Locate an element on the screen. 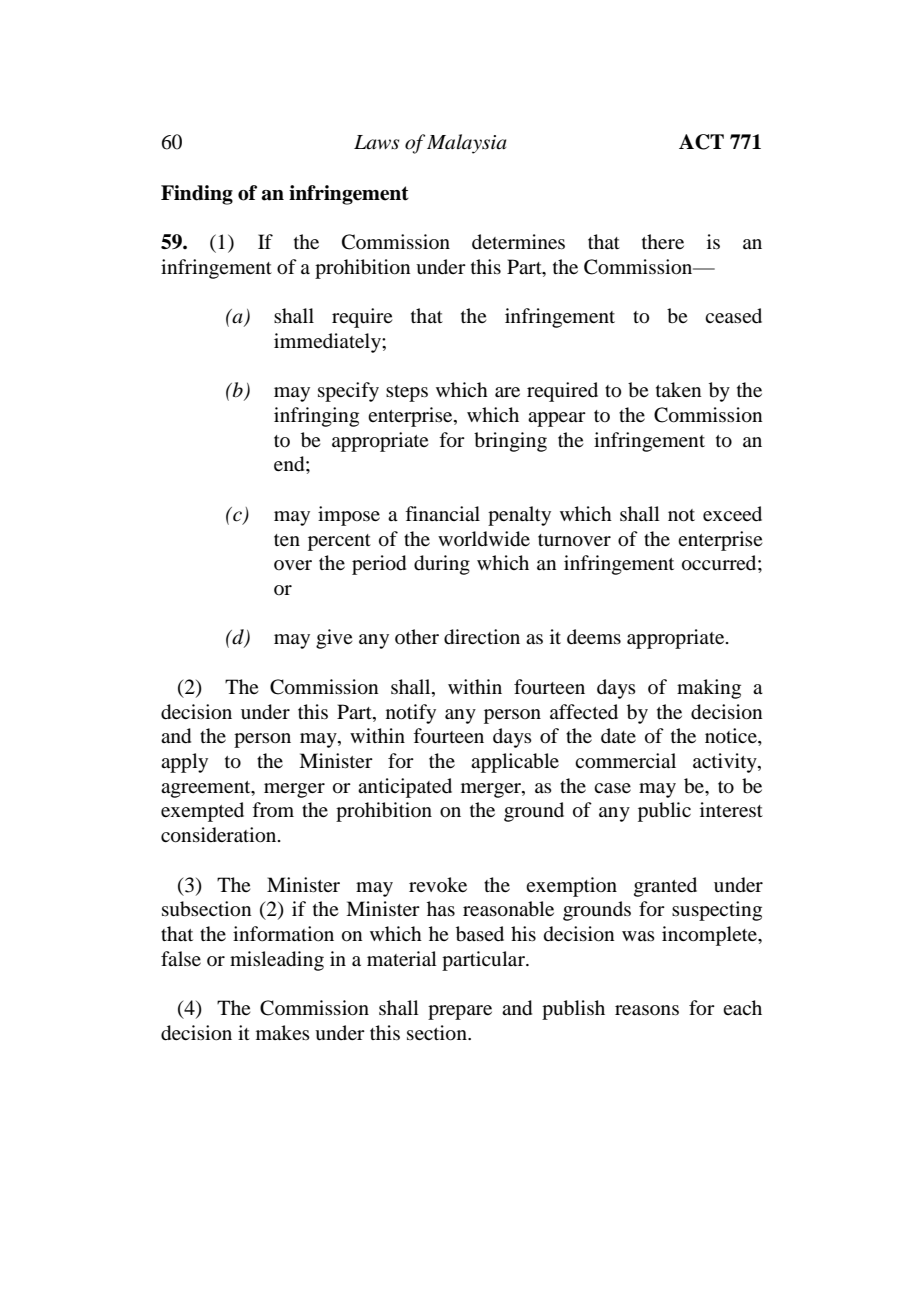 The height and width of the screenshot is (1305, 924). deems is located at coordinates (594, 636).
